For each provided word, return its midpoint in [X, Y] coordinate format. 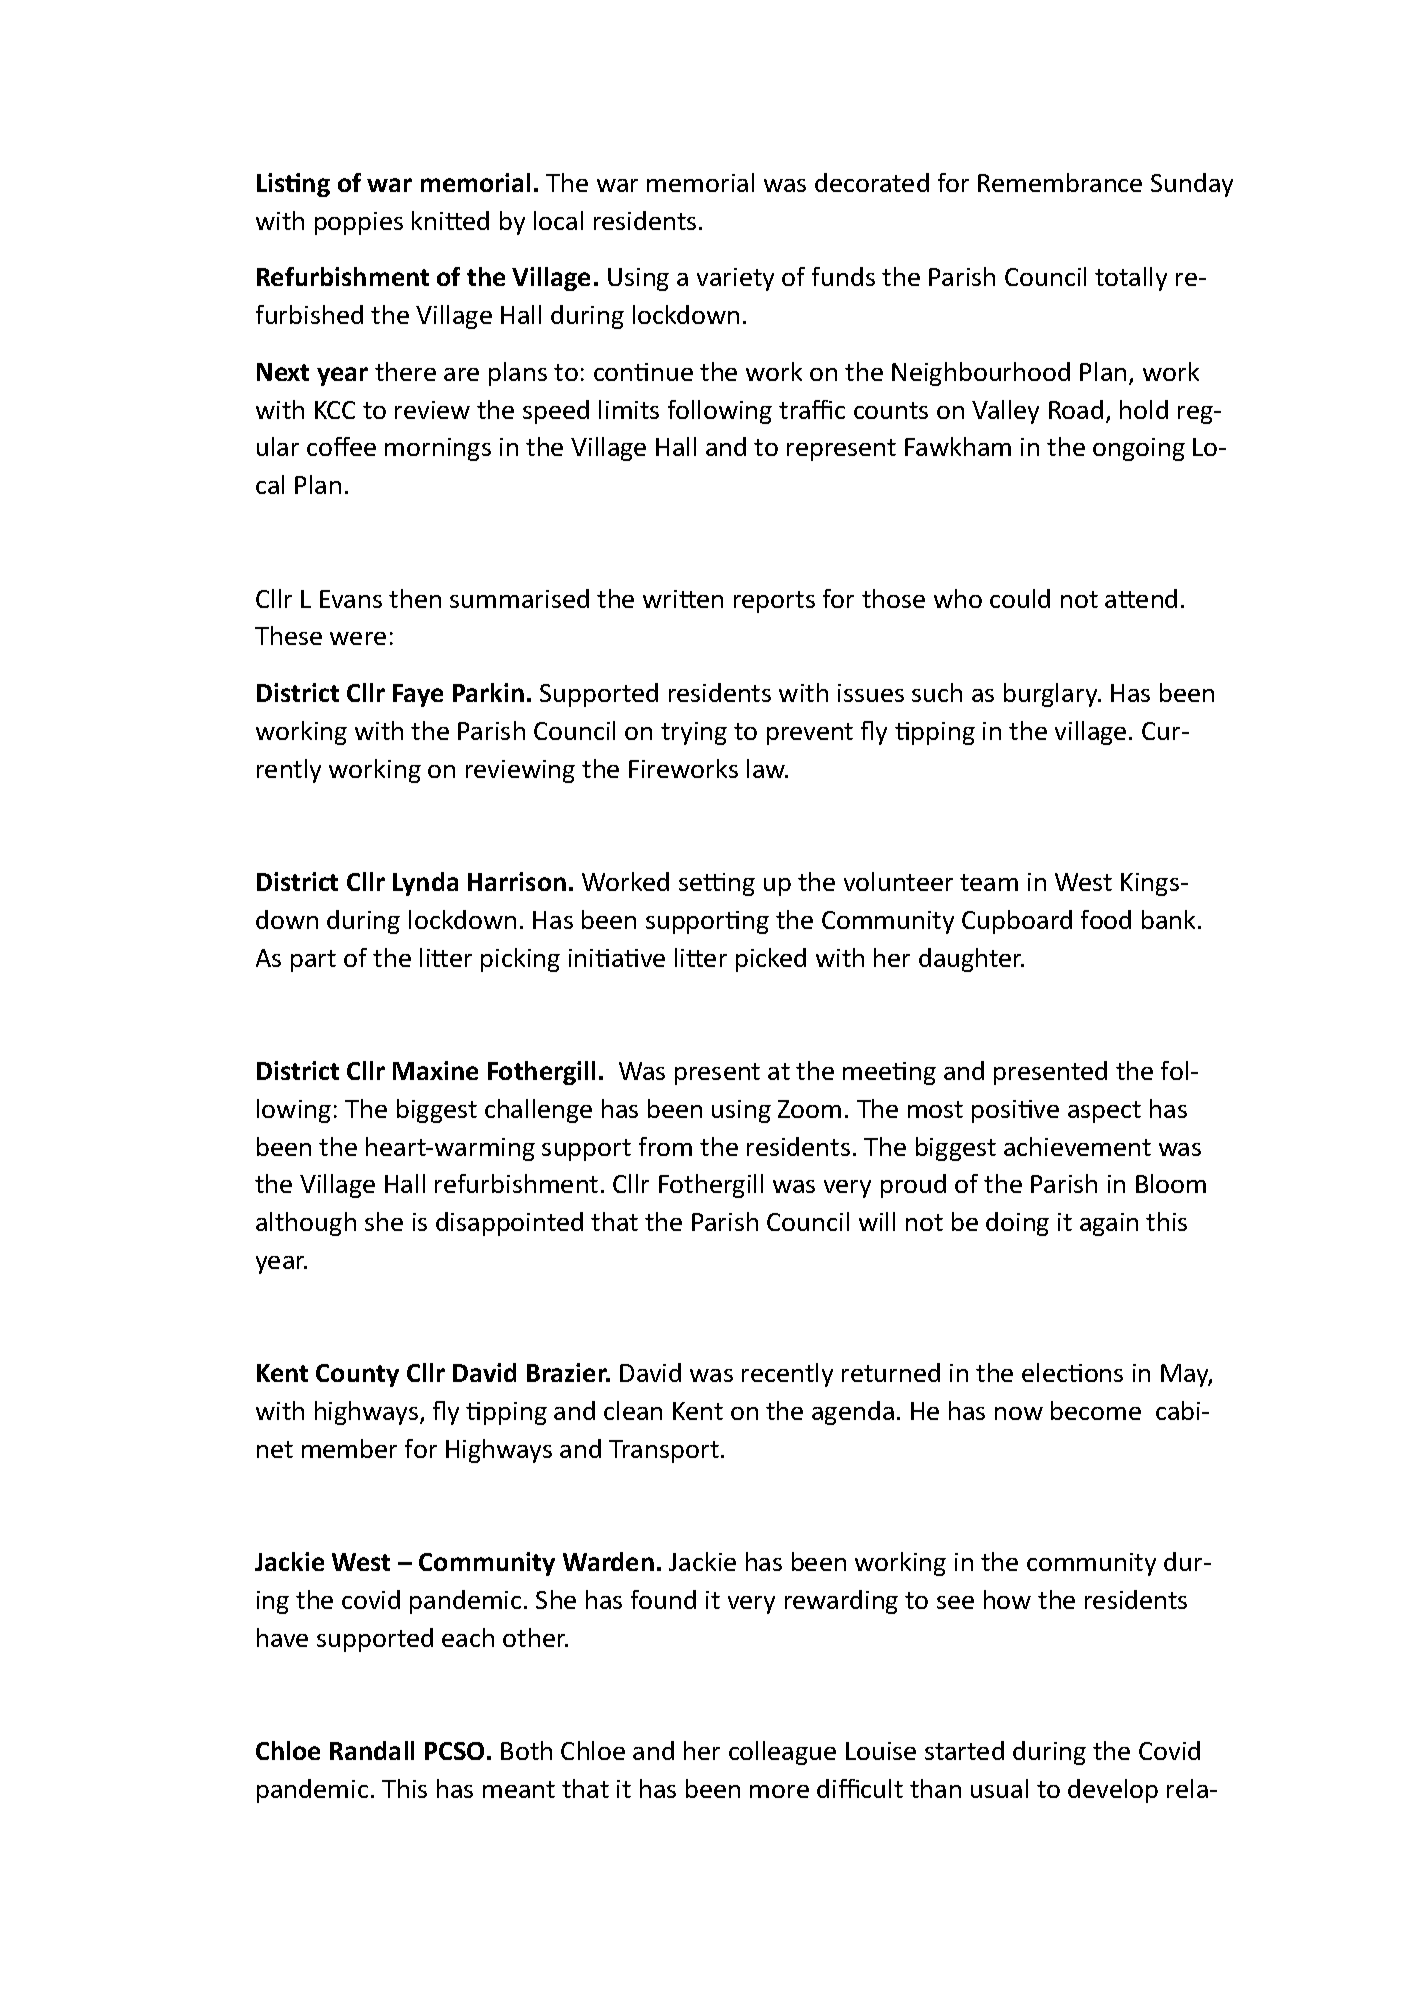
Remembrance [1060, 182]
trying [694, 733]
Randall [372, 1750]
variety [735, 279]
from [665, 1146]
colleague [782, 1753]
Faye [418, 695]
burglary [1052, 695]
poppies [359, 223]
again [1109, 1224]
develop [1113, 1791]
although [306, 1224]
